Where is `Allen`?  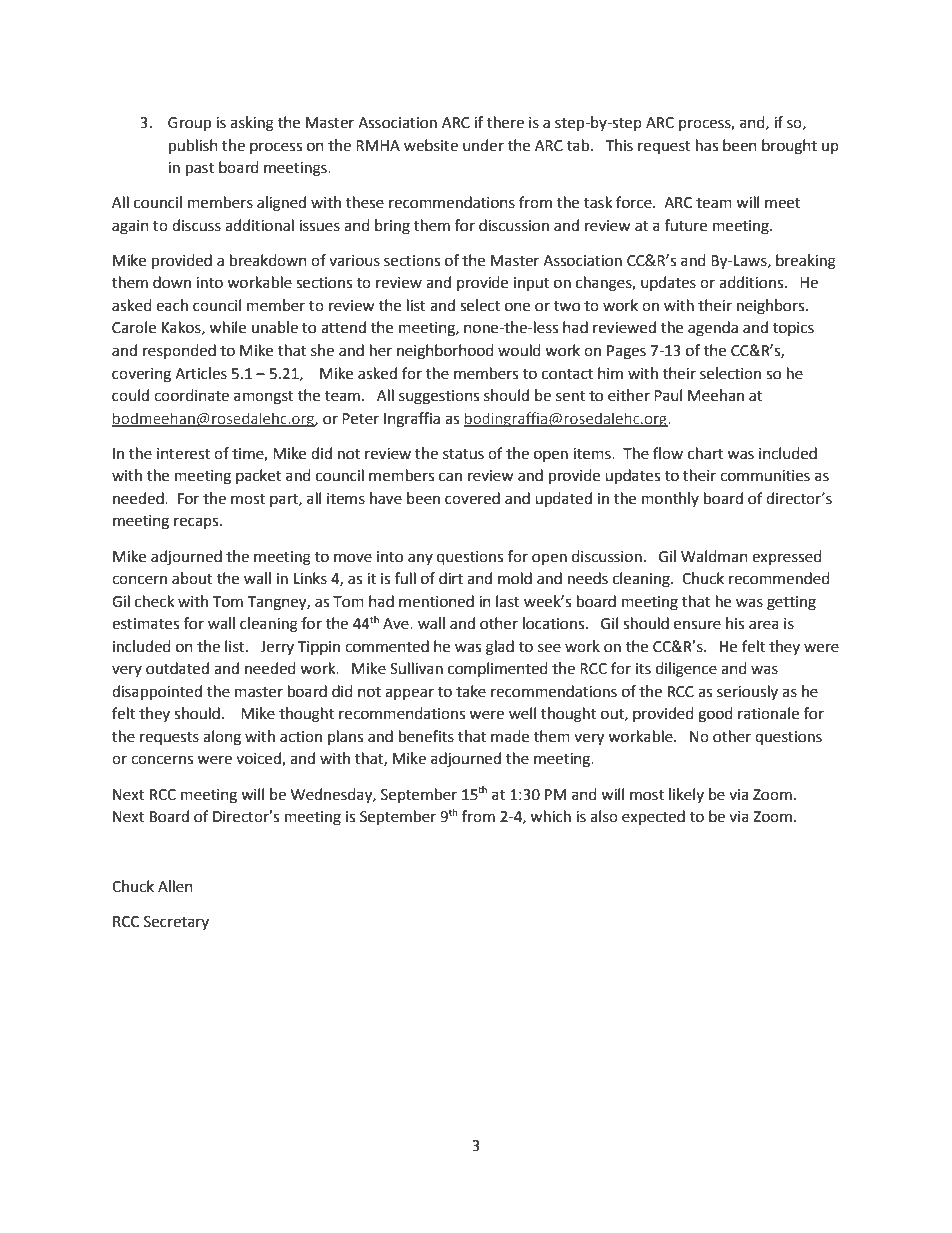 Allen is located at coordinates (175, 886).
